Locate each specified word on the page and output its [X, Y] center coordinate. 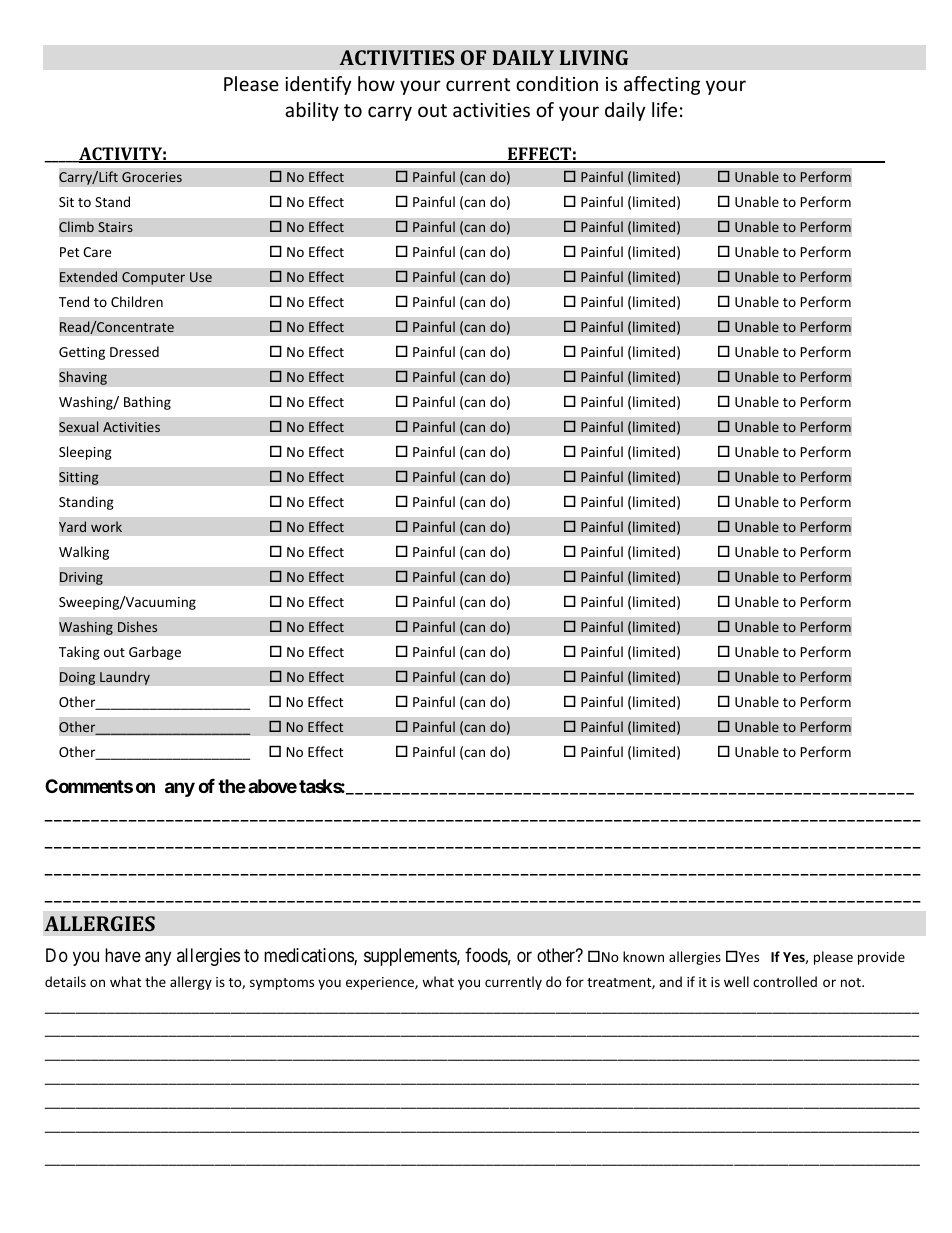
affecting [662, 85]
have [123, 955]
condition [557, 83]
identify [318, 85]
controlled [785, 981]
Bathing [147, 403]
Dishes [137, 626]
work [106, 526]
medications [309, 956]
